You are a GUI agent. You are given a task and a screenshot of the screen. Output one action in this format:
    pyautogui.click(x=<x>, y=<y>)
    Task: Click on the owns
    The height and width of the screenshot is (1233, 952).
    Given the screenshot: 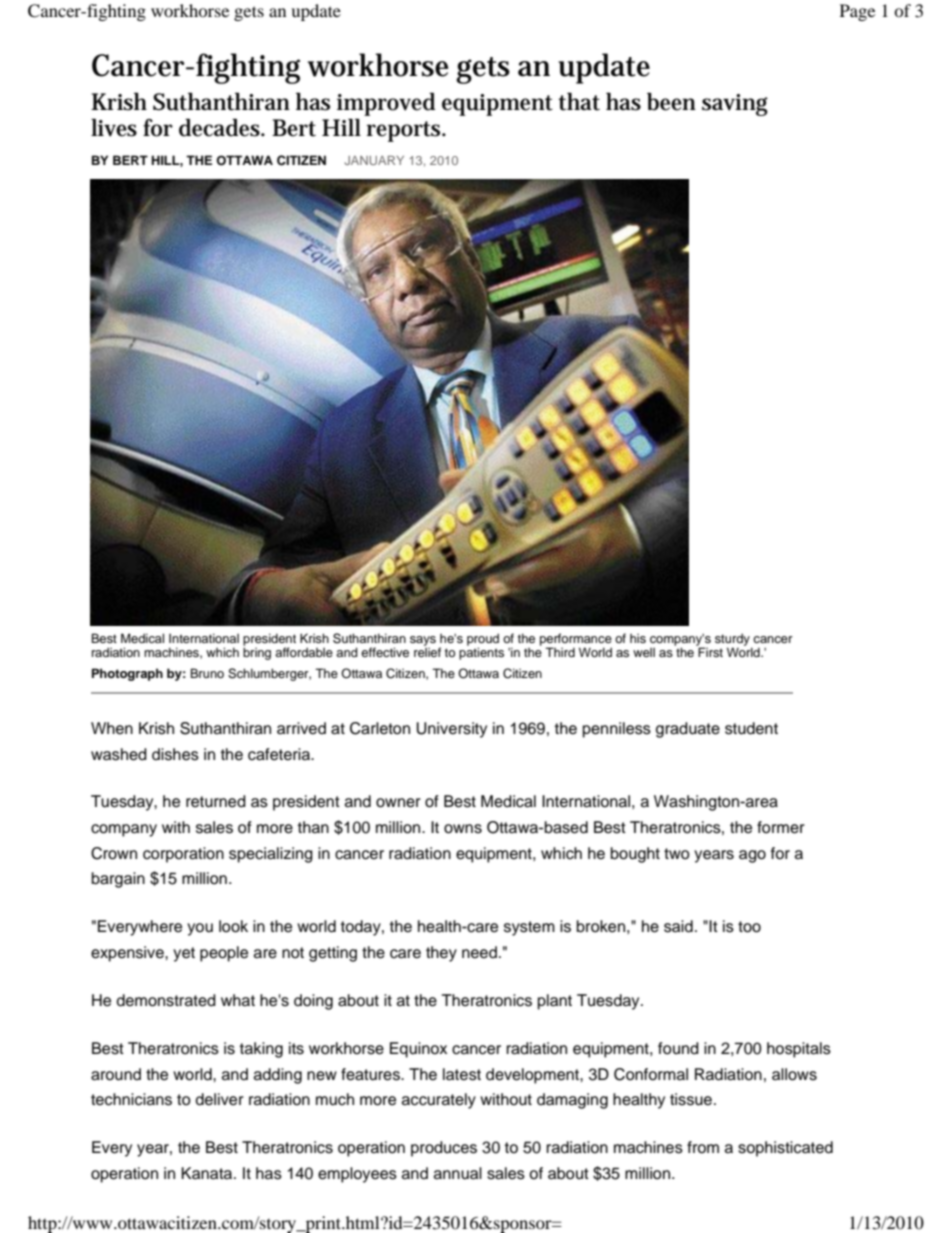 What is the action you would take?
    pyautogui.click(x=463, y=829)
